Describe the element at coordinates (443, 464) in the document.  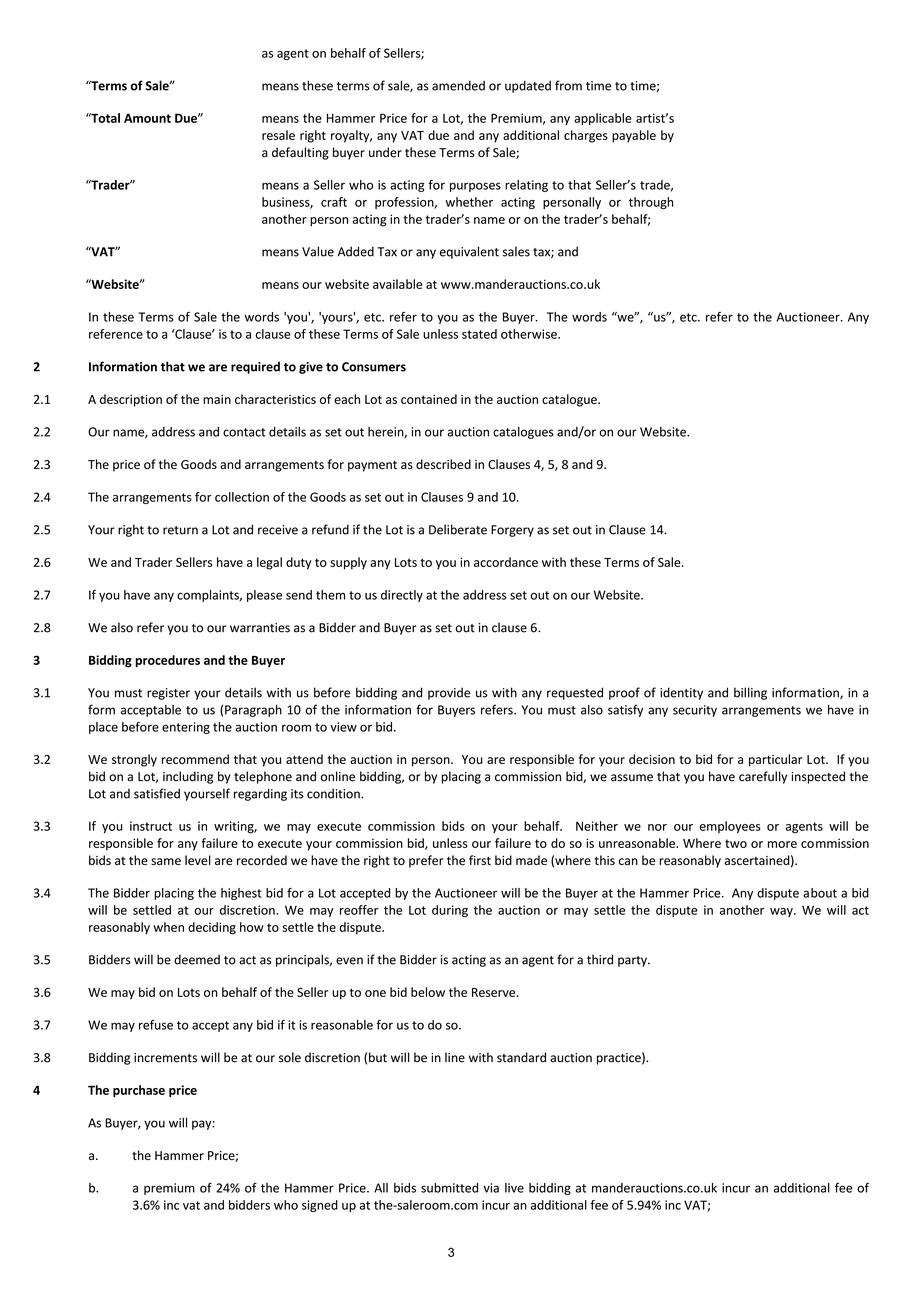
I see `described` at that location.
